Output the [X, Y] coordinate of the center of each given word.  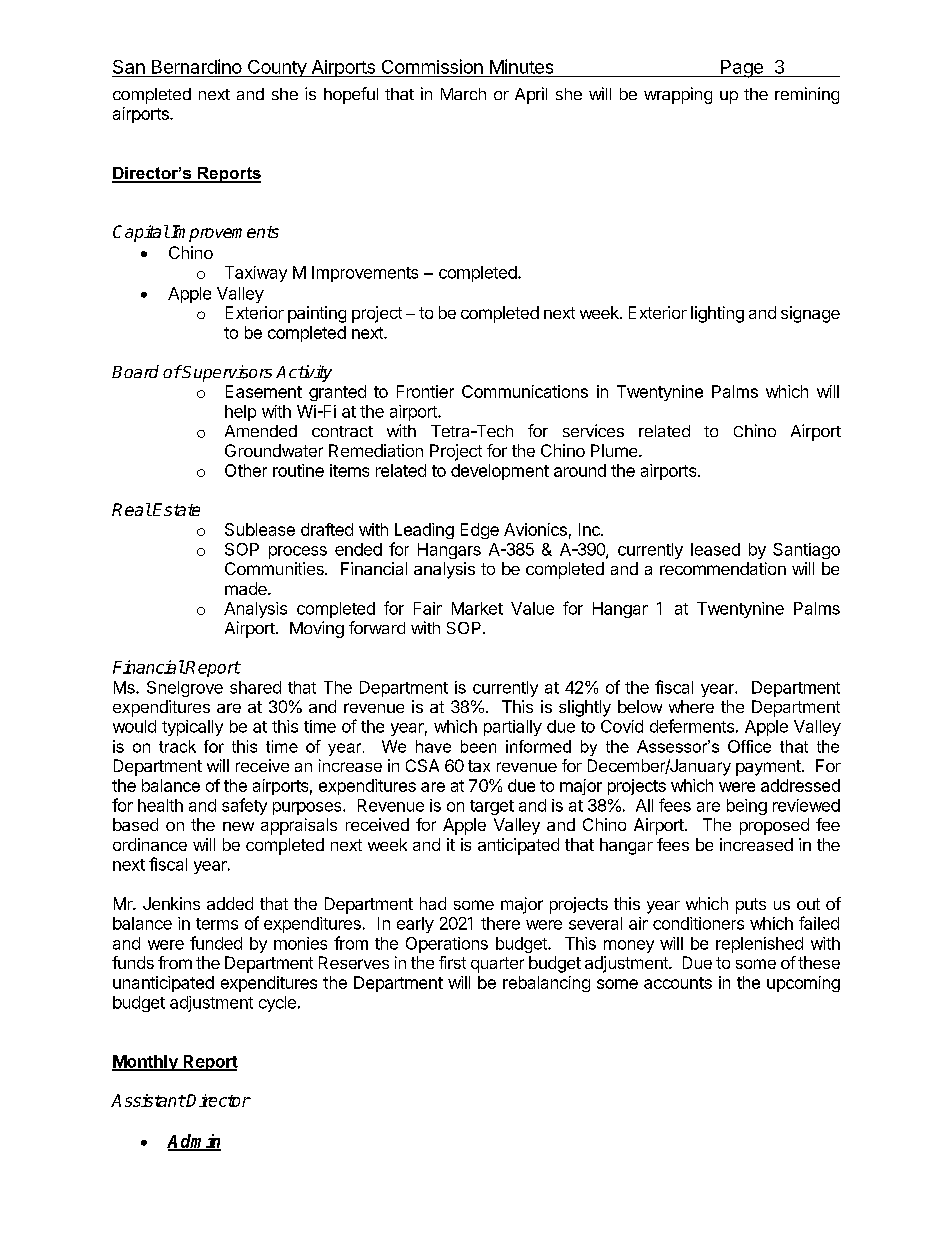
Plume [615, 450]
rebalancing [546, 984]
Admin [194, 1142]
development [500, 472]
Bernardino [197, 66]
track [177, 746]
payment [769, 768]
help [240, 413]
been [478, 746]
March [463, 94]
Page [742, 69]
